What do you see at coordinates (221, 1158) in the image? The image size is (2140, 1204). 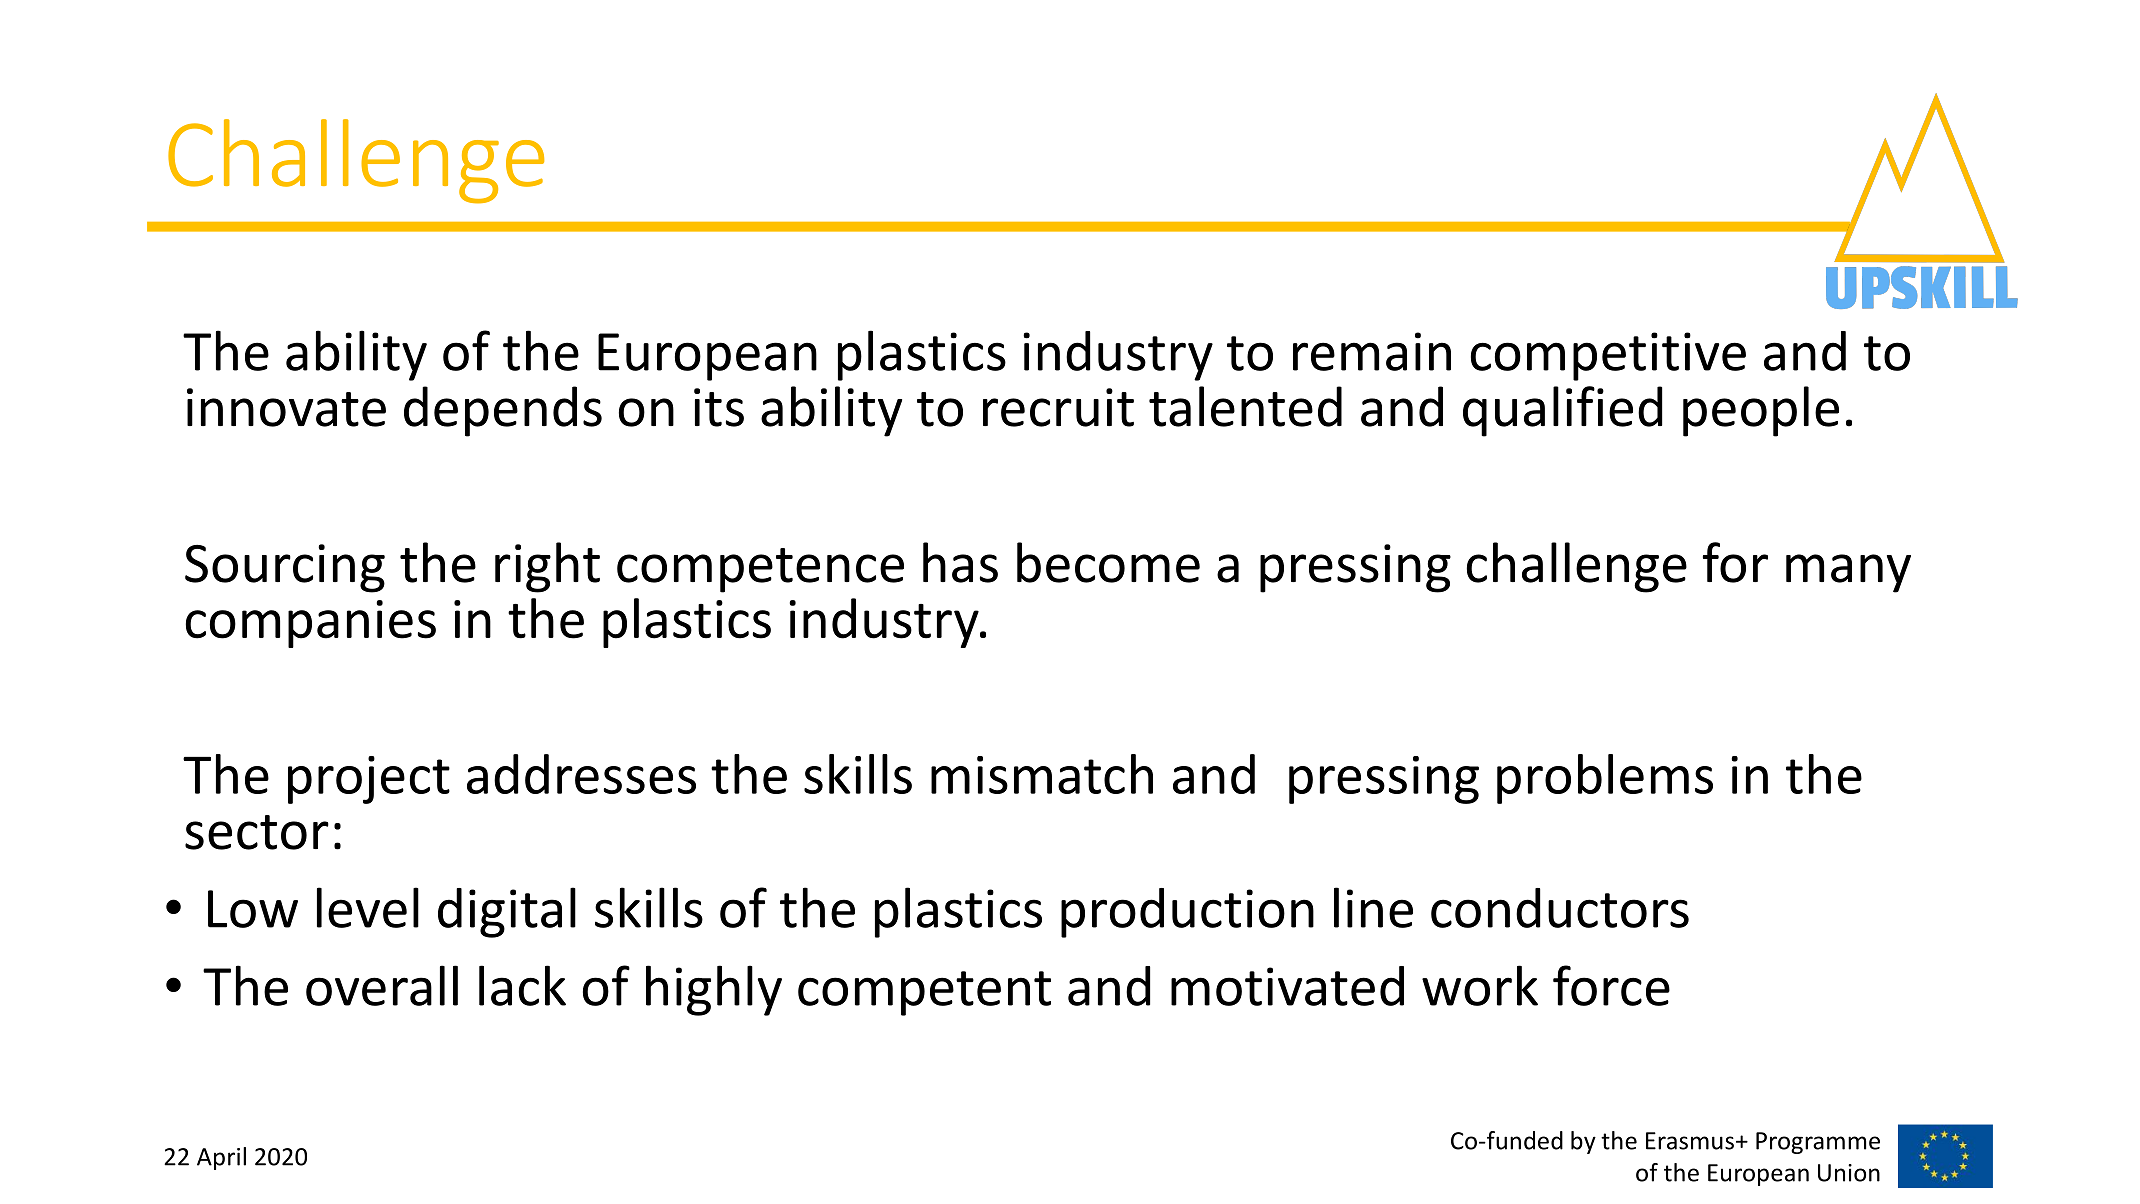 I see `April` at bounding box center [221, 1158].
